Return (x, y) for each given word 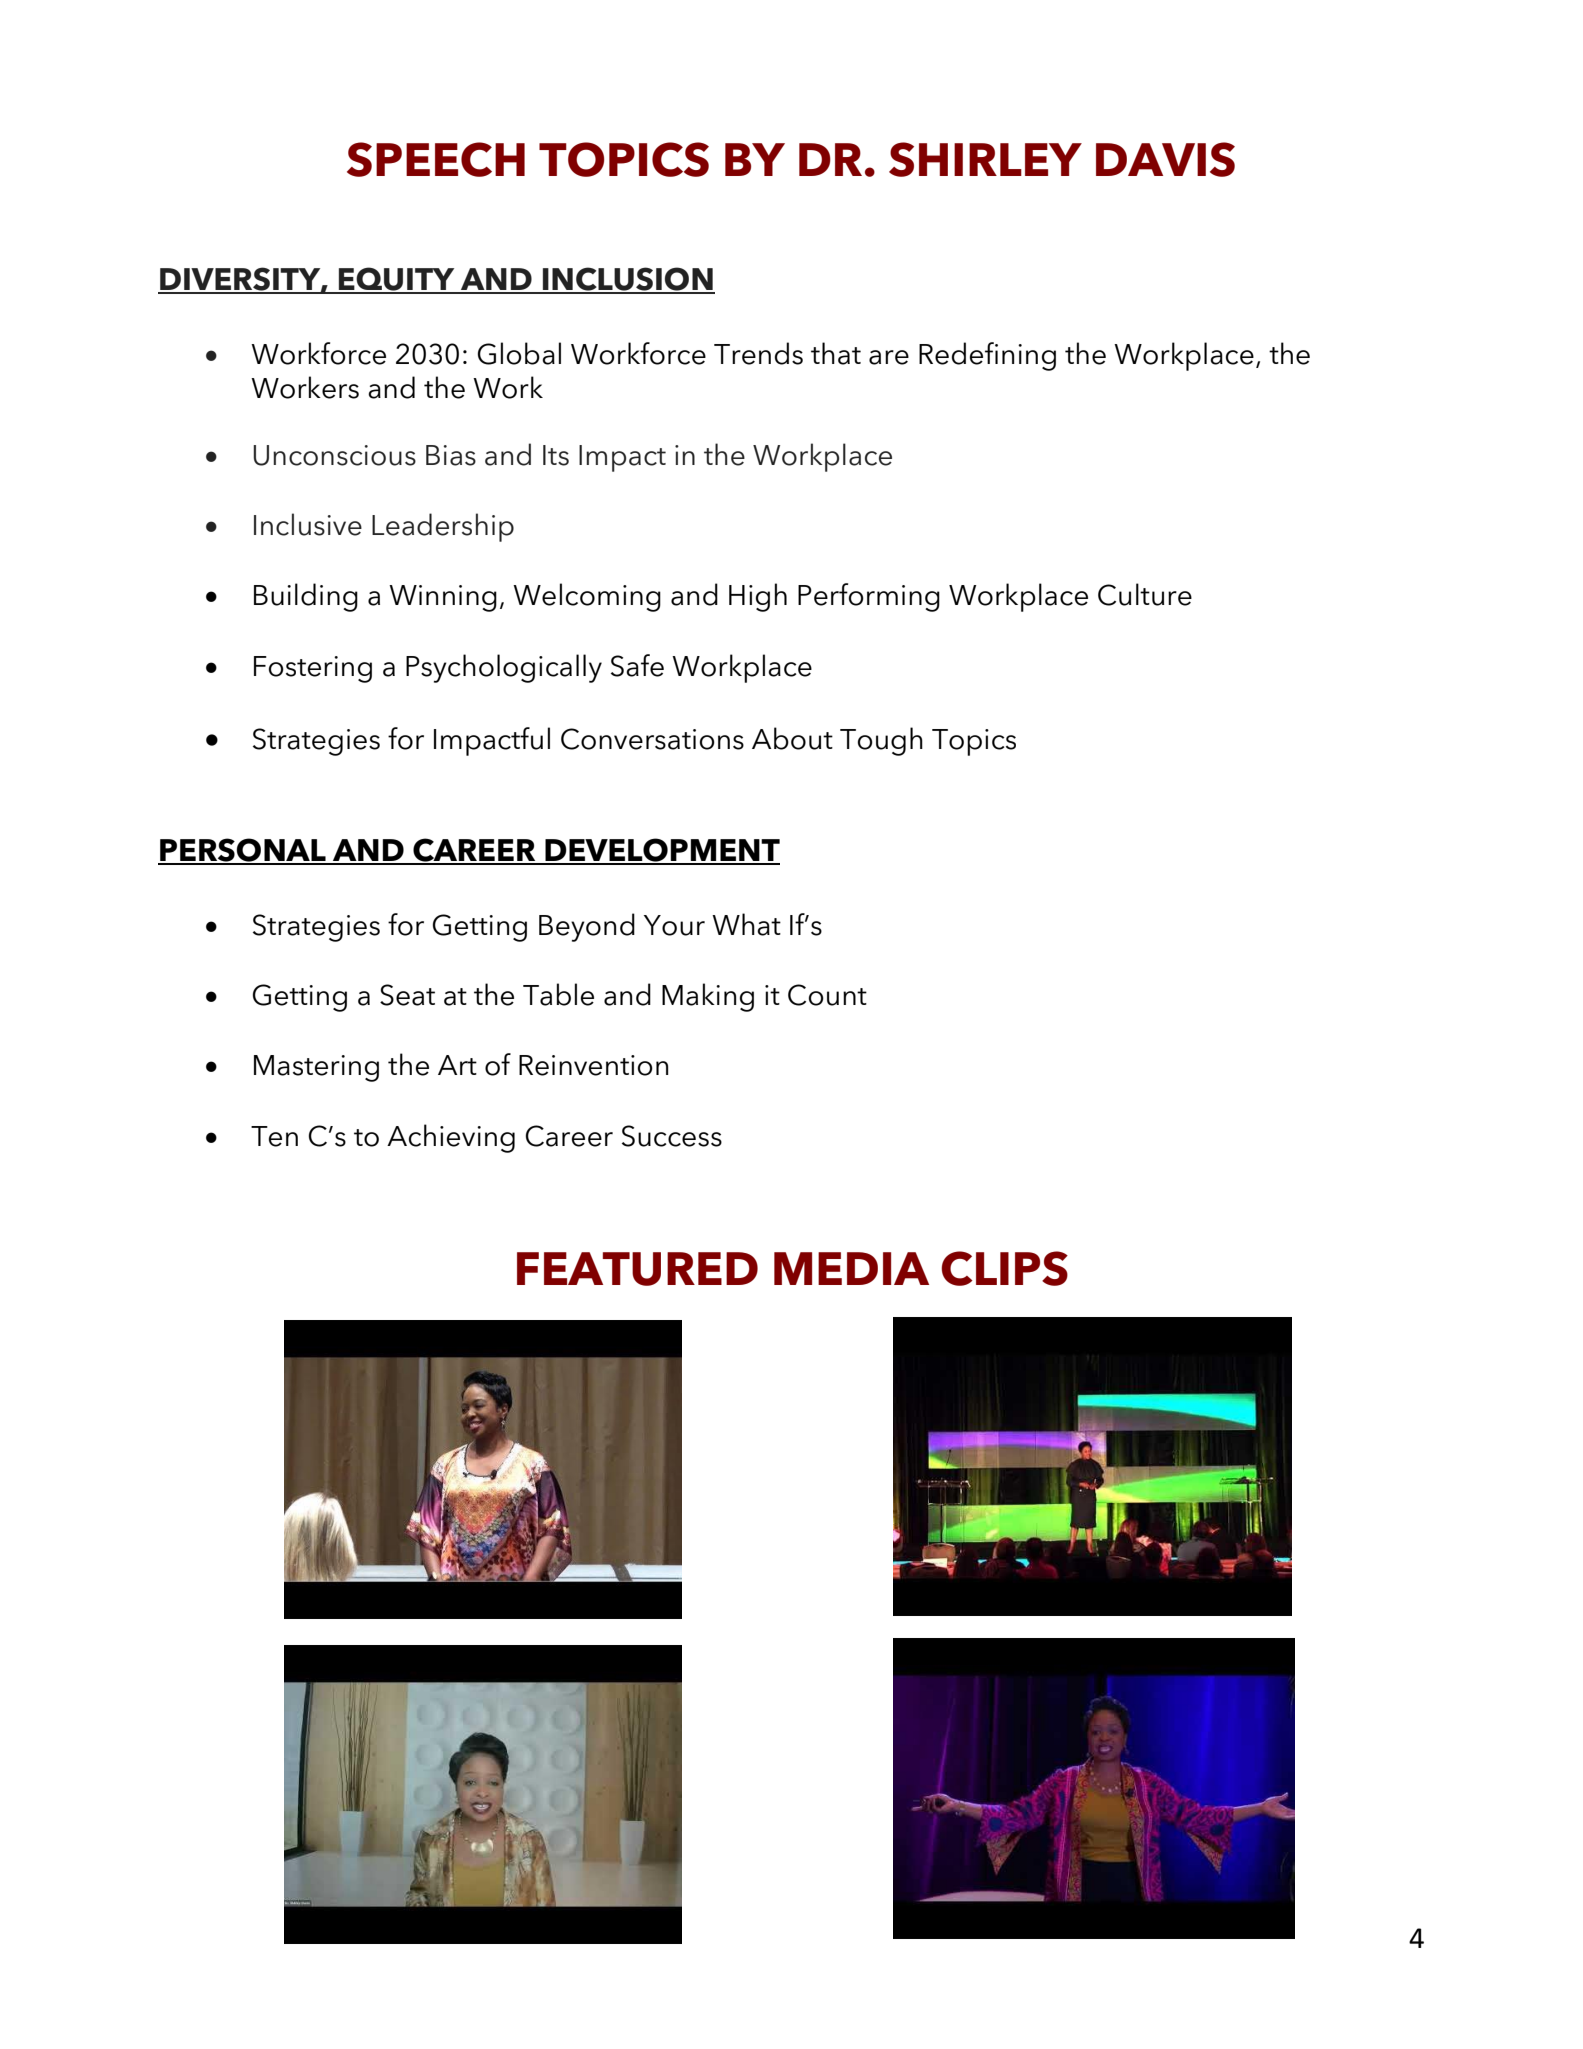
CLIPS (1004, 1268)
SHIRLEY (985, 159)
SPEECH (436, 159)
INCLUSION (627, 280)
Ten (274, 1136)
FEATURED (637, 1269)
